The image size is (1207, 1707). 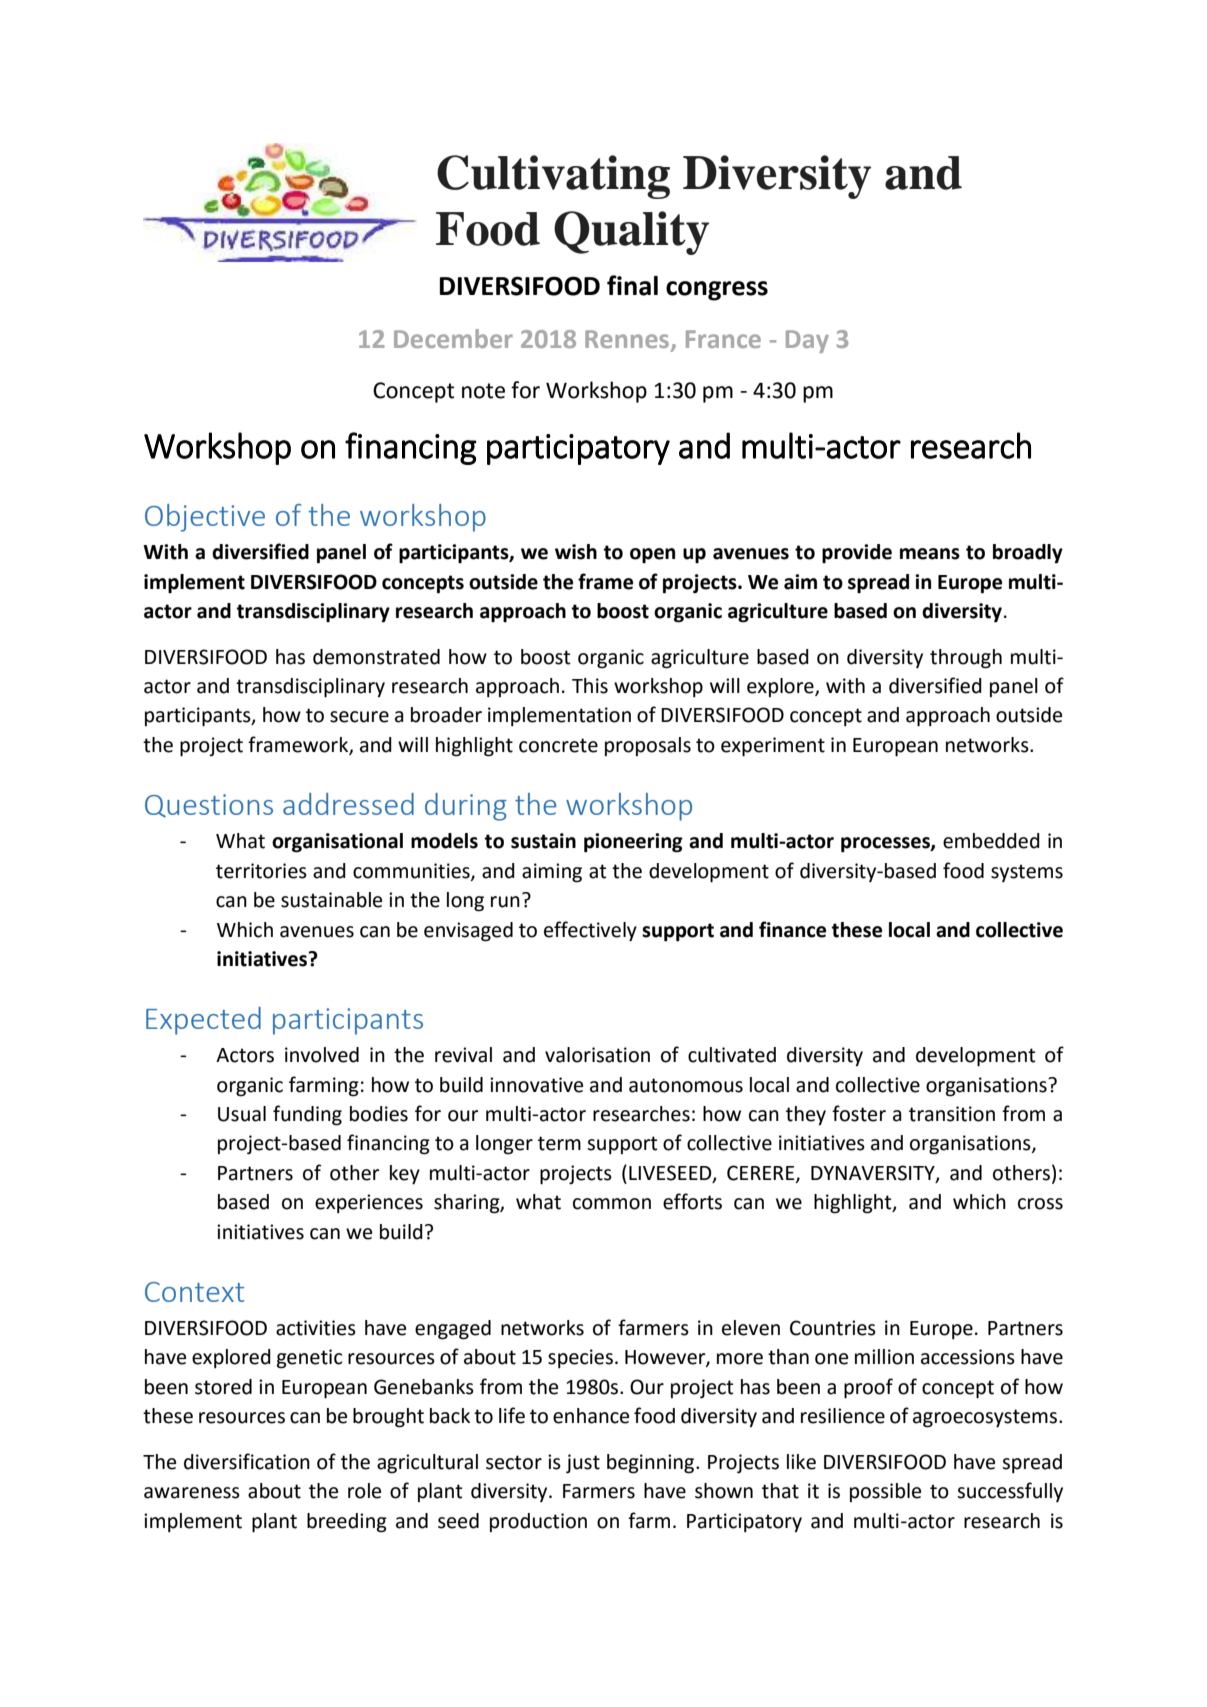 What do you see at coordinates (247, 1461) in the screenshot?
I see `diversification` at bounding box center [247, 1461].
